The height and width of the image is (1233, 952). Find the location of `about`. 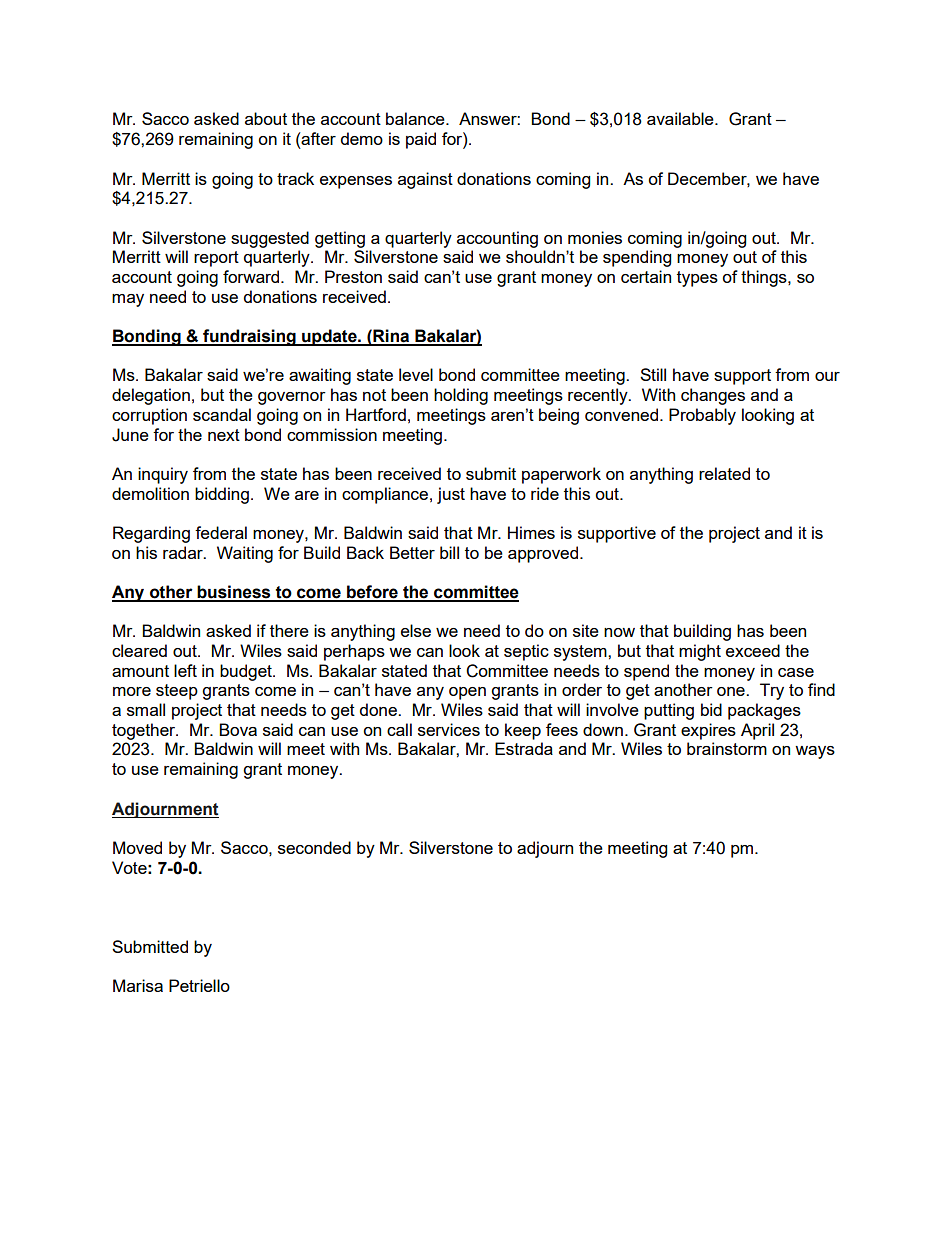

about is located at coordinates (266, 118).
